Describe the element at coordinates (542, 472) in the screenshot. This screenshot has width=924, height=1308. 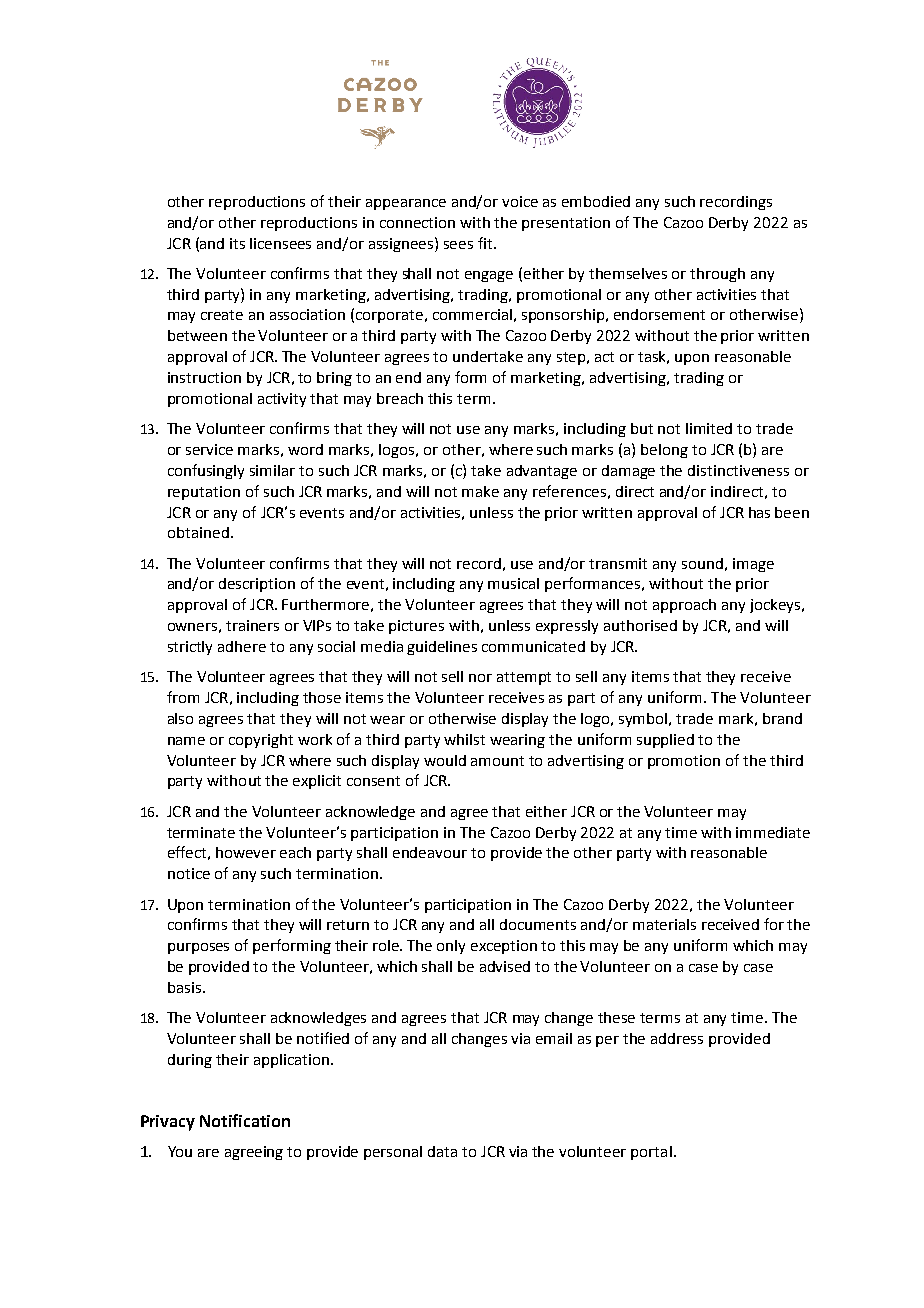
I see `advantage` at that location.
